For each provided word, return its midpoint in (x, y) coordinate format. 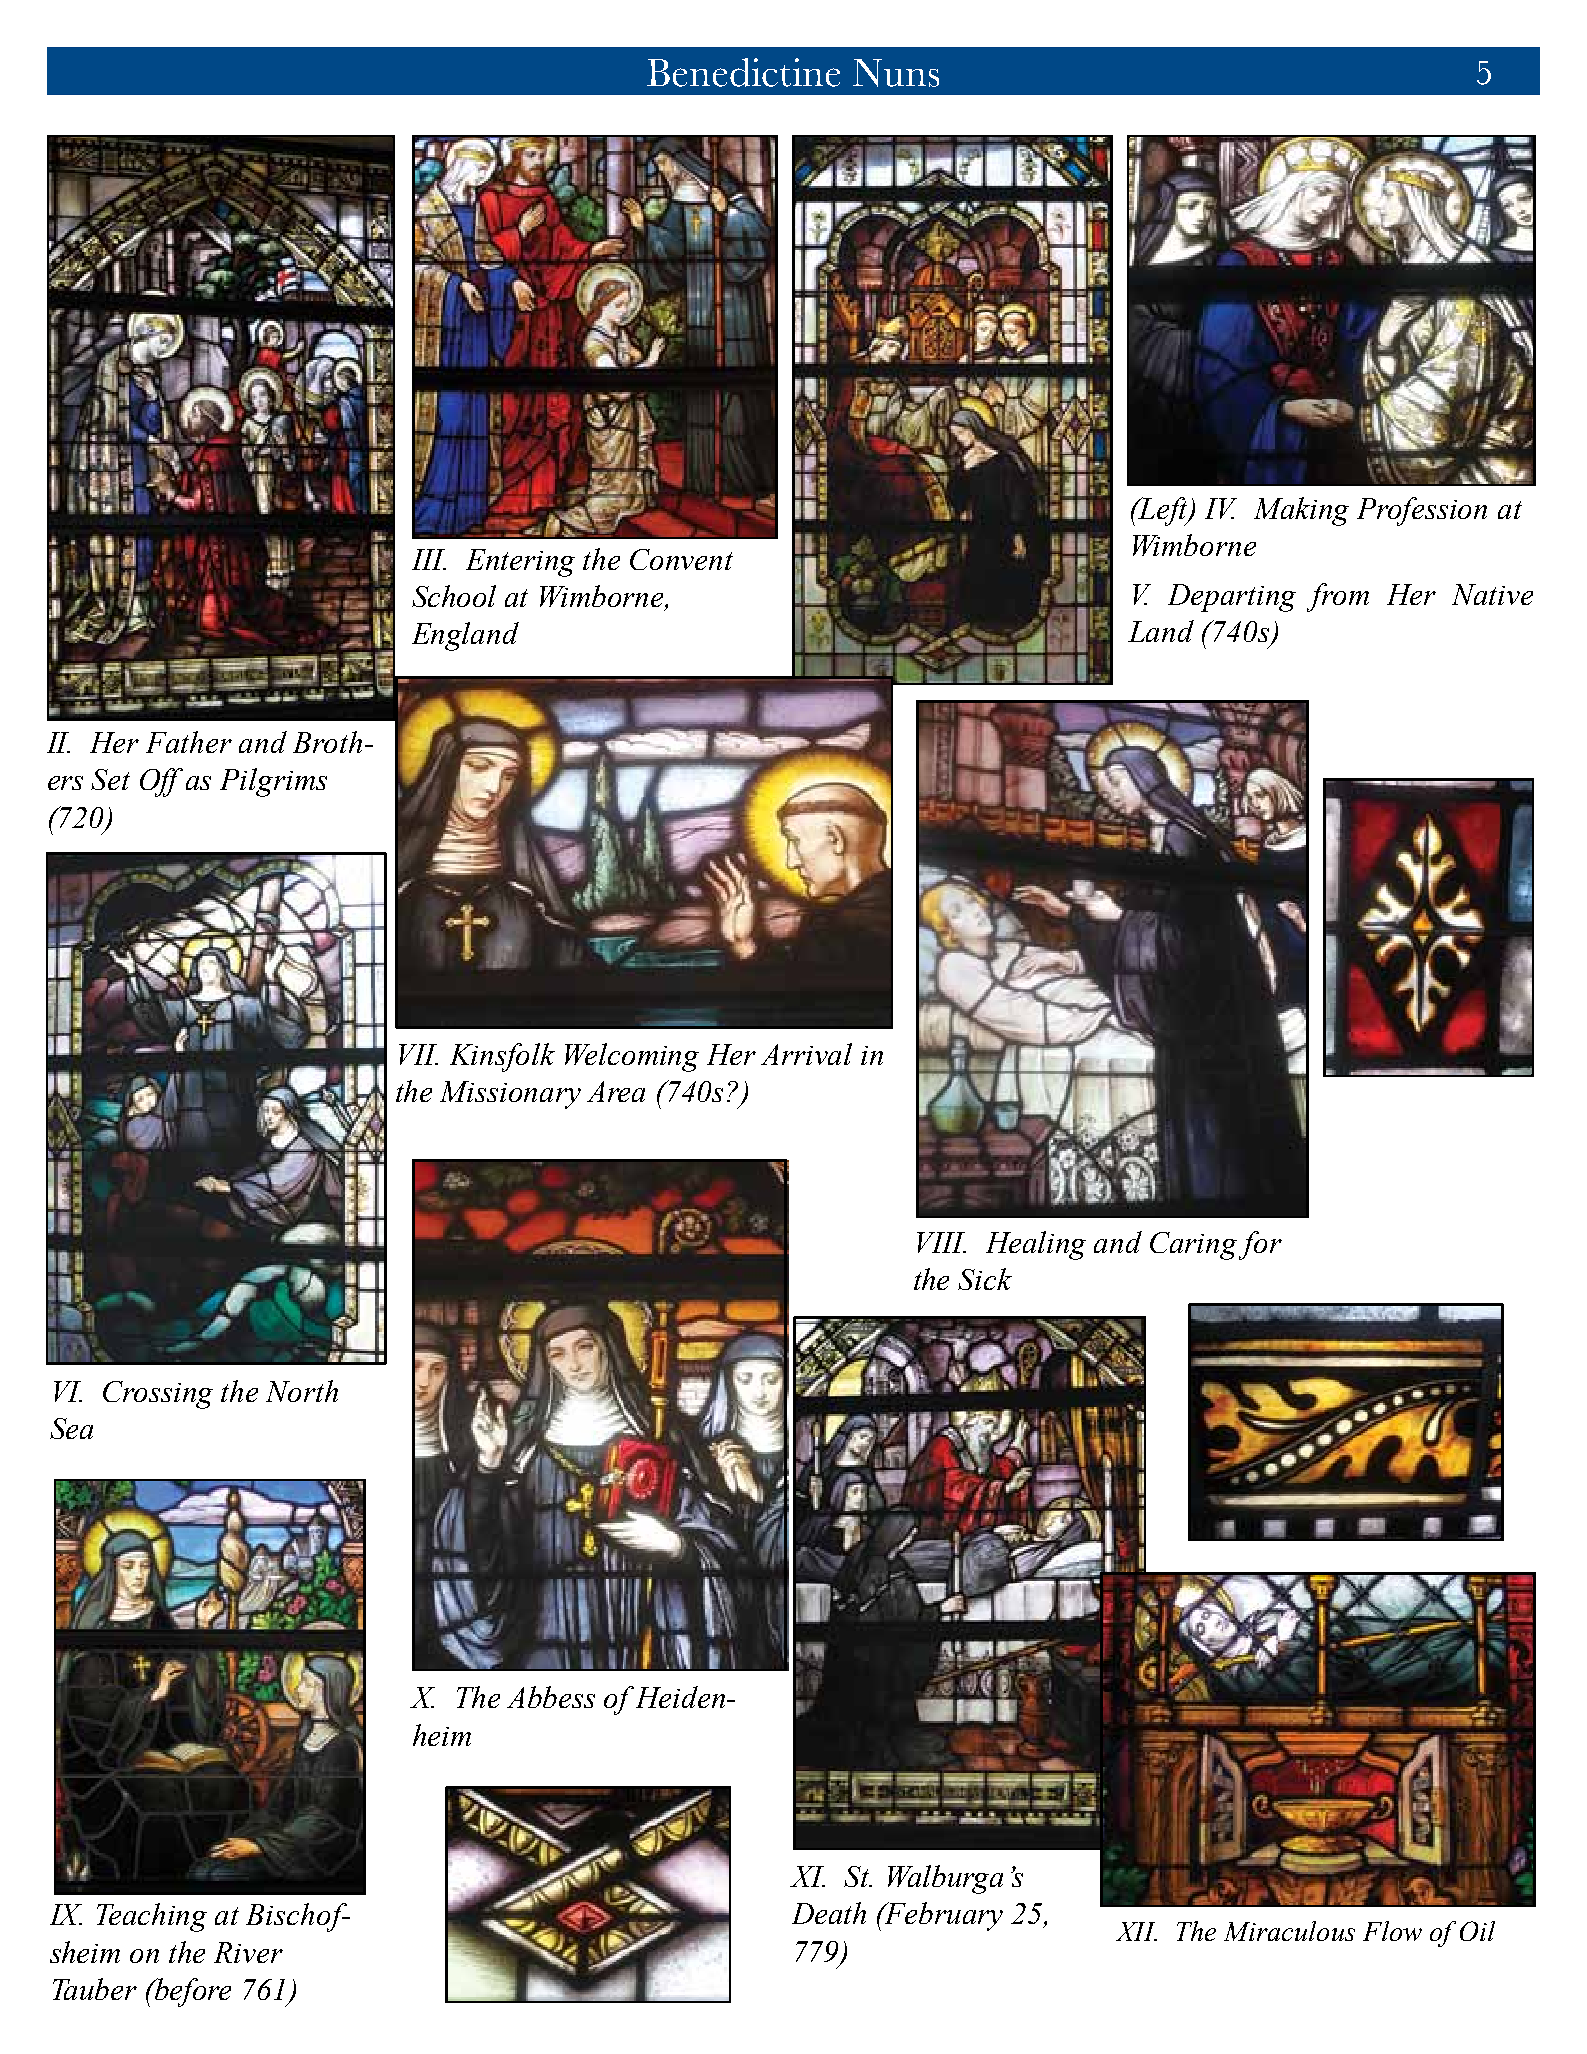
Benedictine (743, 72)
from (1338, 597)
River (248, 1952)
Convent (681, 559)
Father (189, 742)
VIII (941, 1242)
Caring (1193, 1246)
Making (1301, 511)
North (302, 1391)
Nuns (896, 73)
